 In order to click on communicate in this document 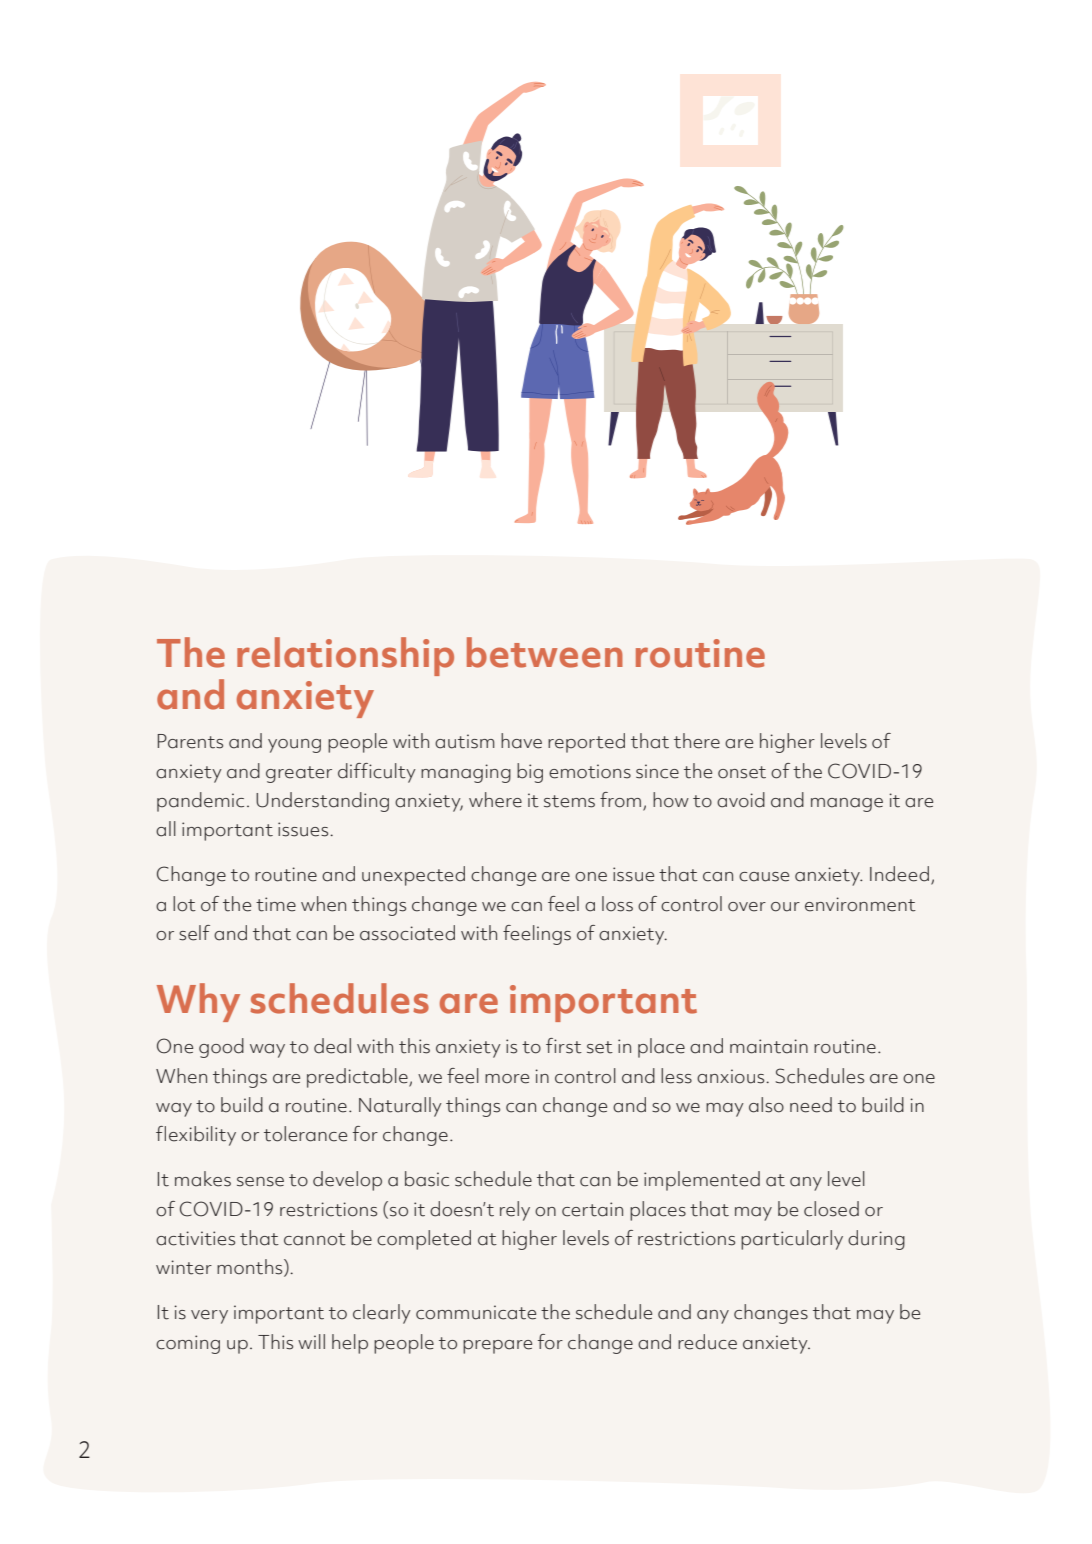, I will do `click(476, 1312)`.
